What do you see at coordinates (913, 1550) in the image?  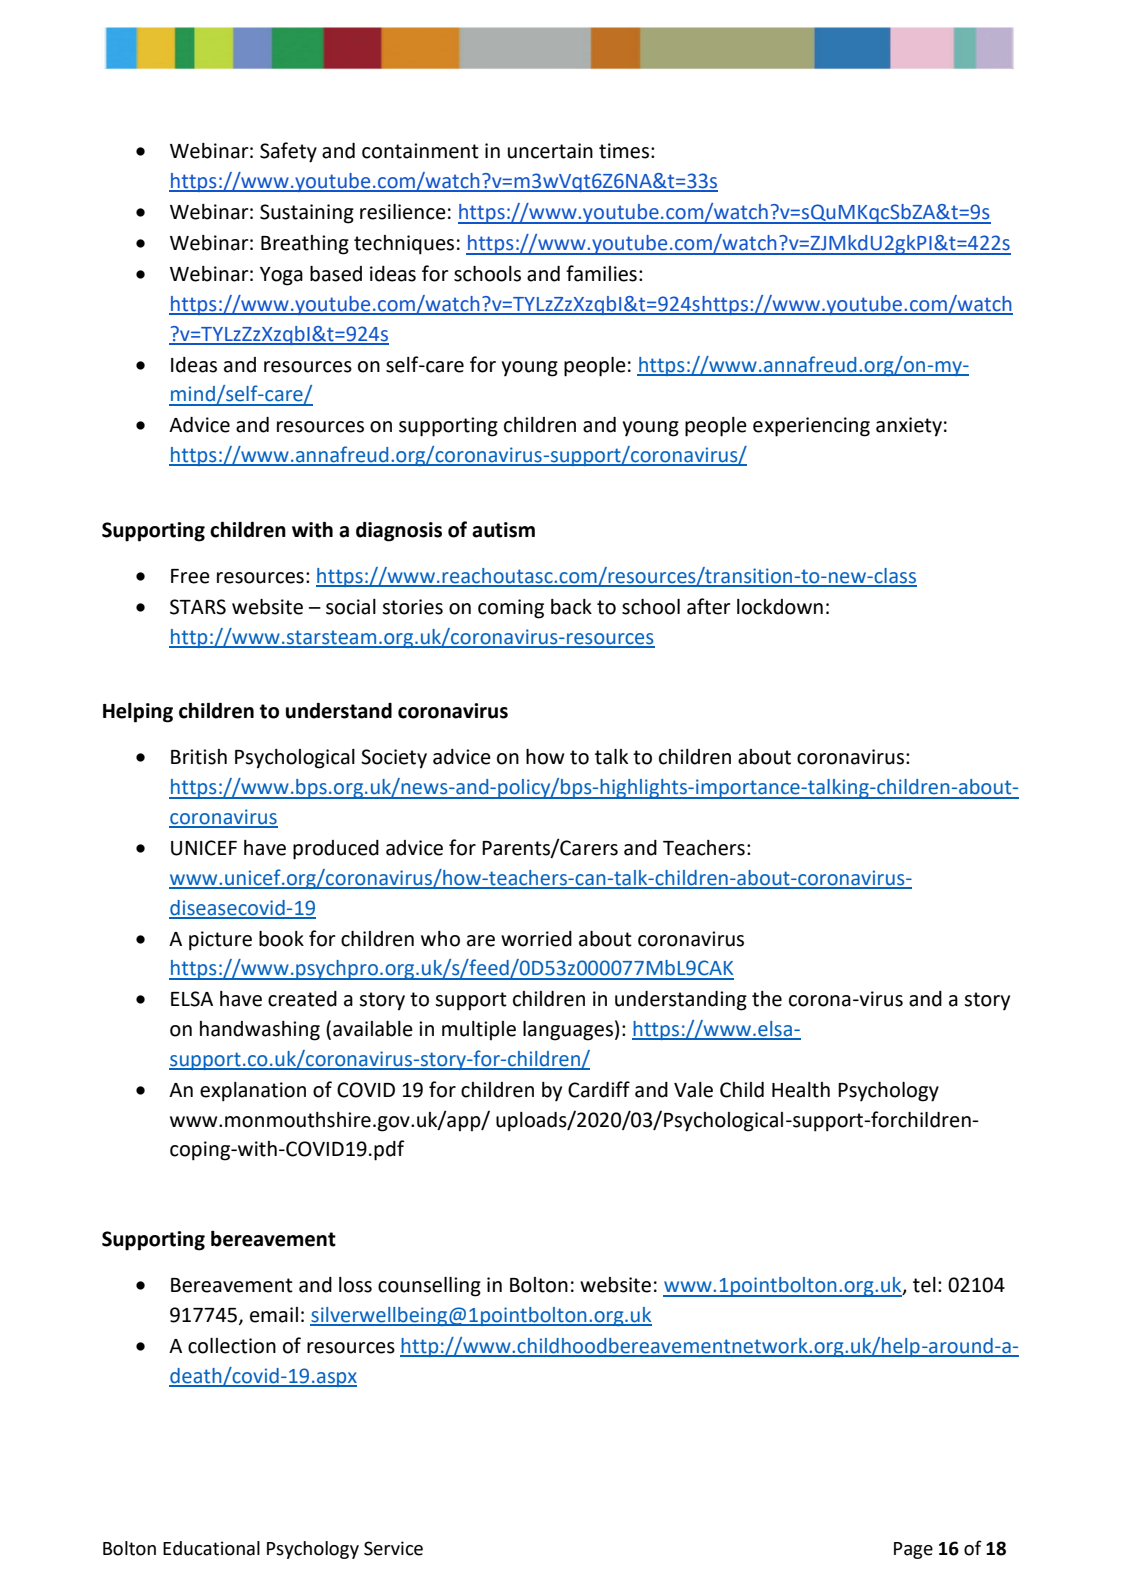 I see `Page` at bounding box center [913, 1550].
